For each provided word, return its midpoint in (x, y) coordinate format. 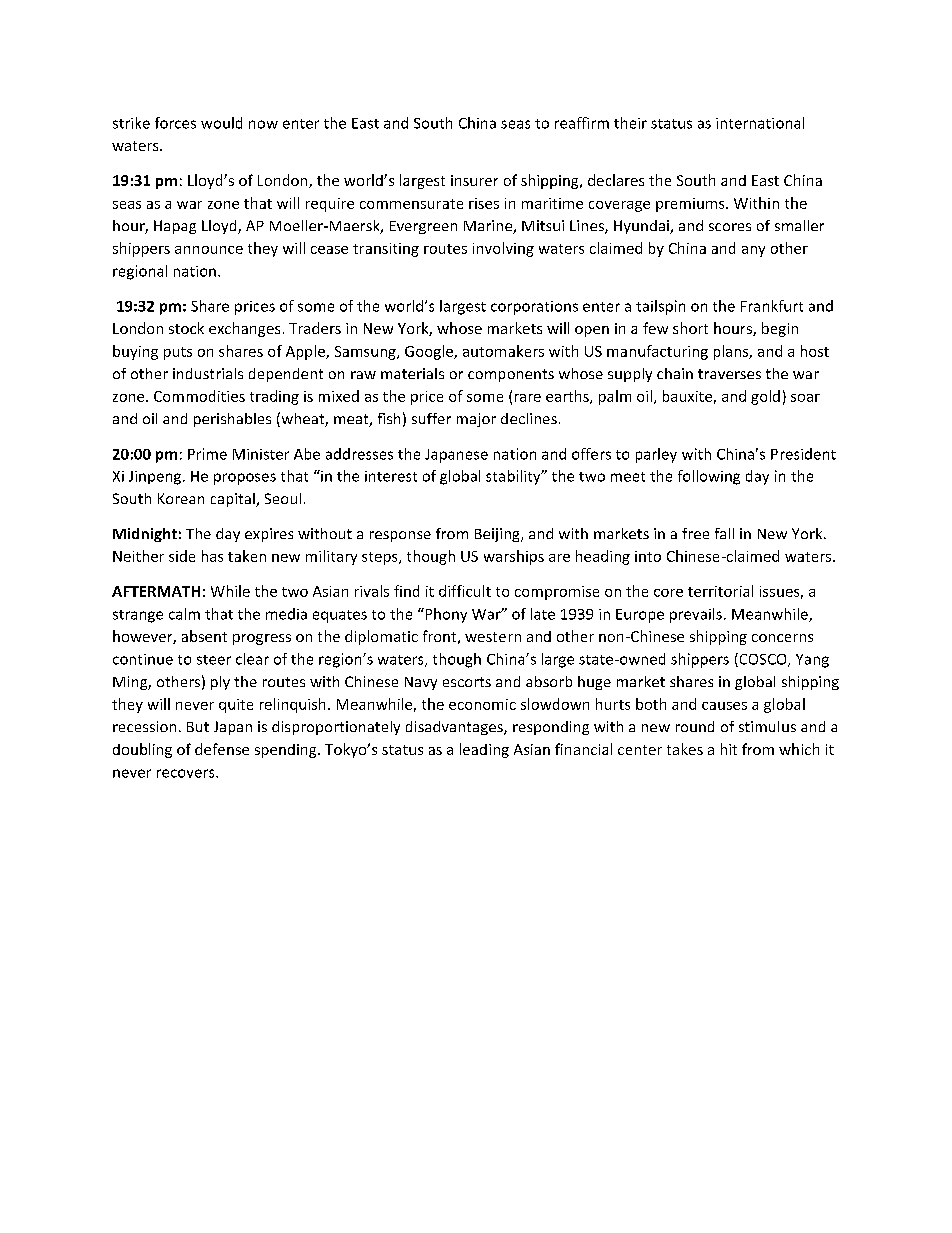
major (476, 420)
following (709, 477)
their (630, 123)
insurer (474, 180)
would (221, 123)
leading (484, 750)
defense (222, 749)
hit (729, 749)
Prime (207, 454)
